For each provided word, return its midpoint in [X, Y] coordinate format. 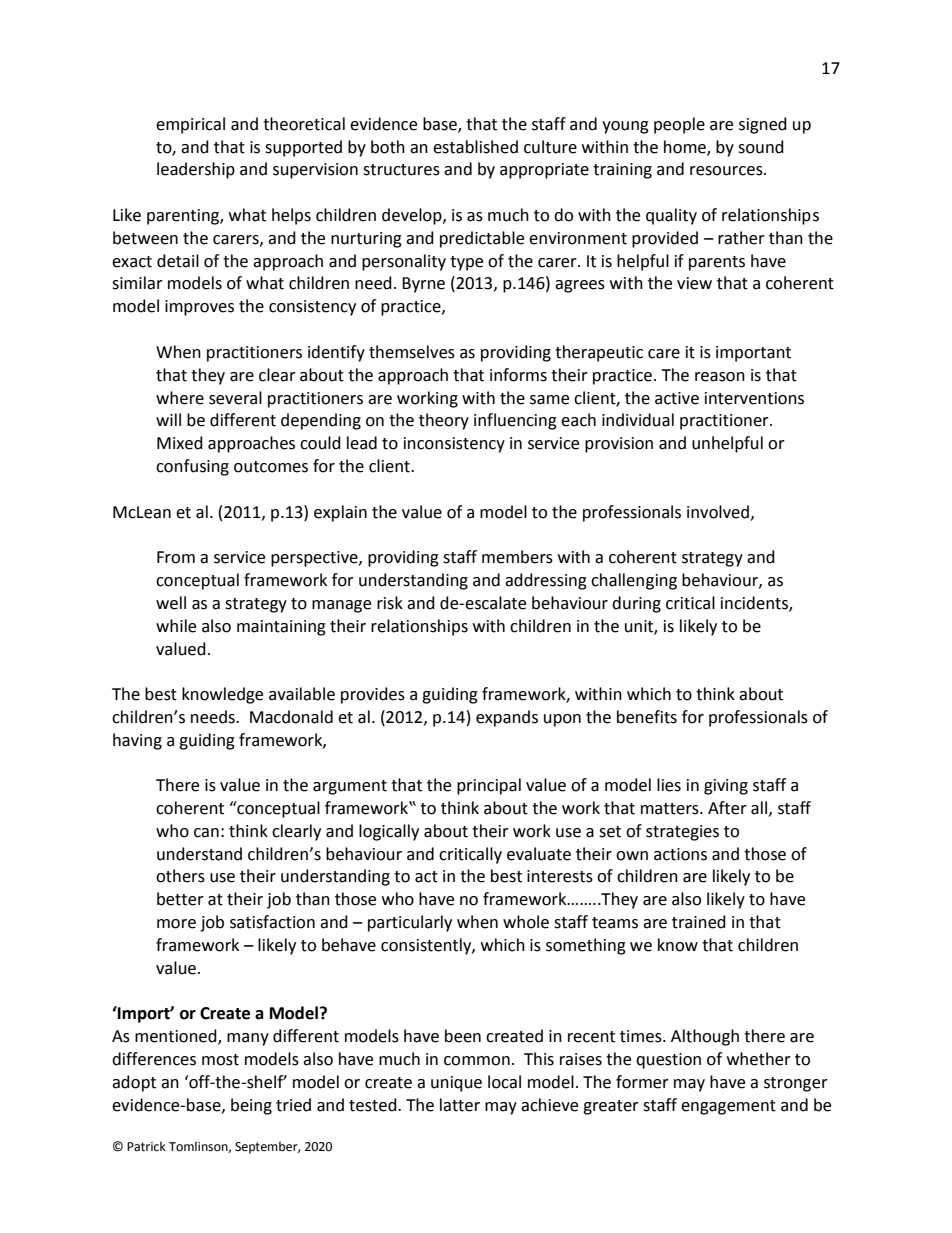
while [176, 626]
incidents [755, 603]
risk [390, 603]
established [475, 147]
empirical [190, 125]
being [251, 1106]
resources [727, 171]
